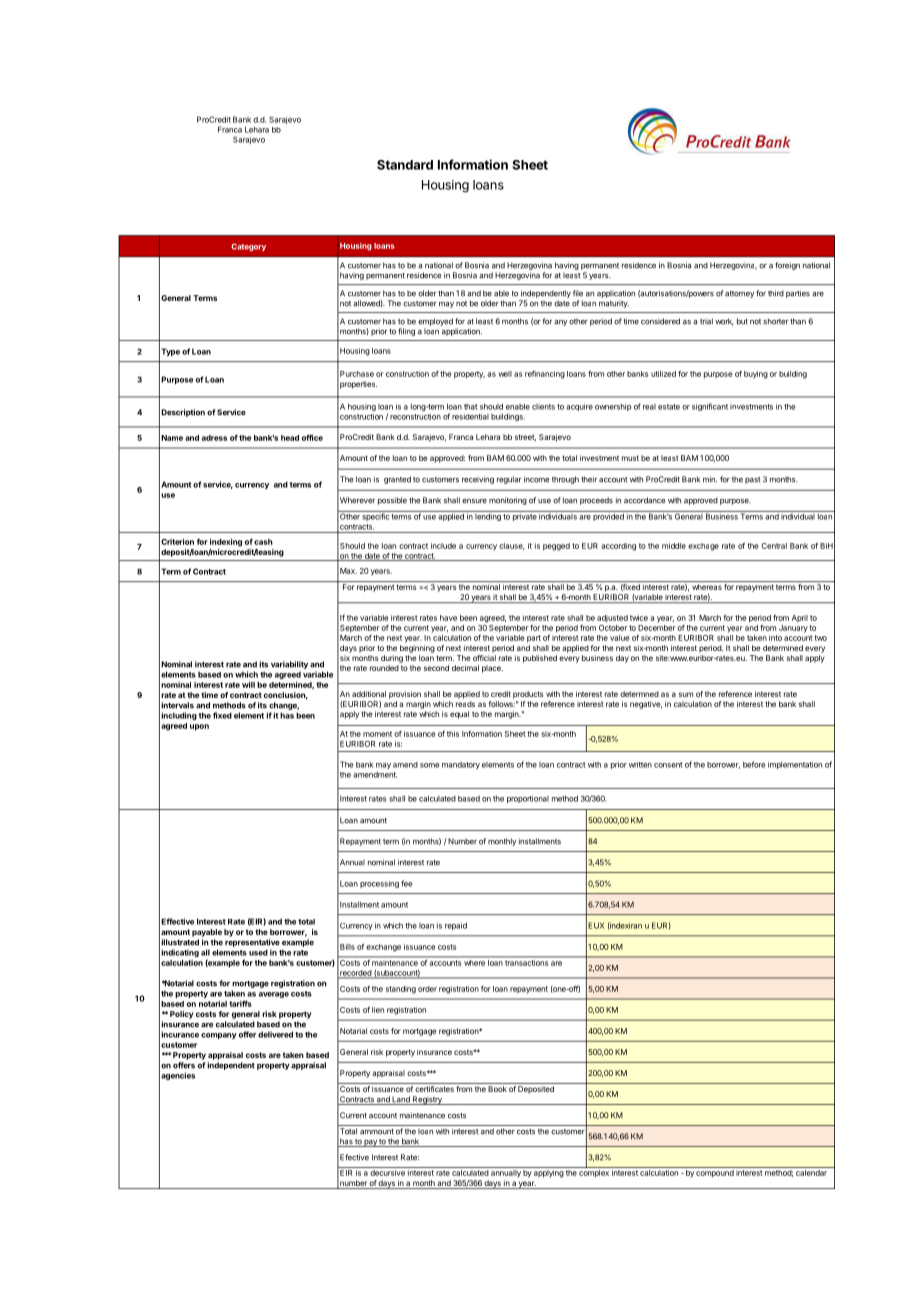  I want to click on lending, so click(488, 516).
